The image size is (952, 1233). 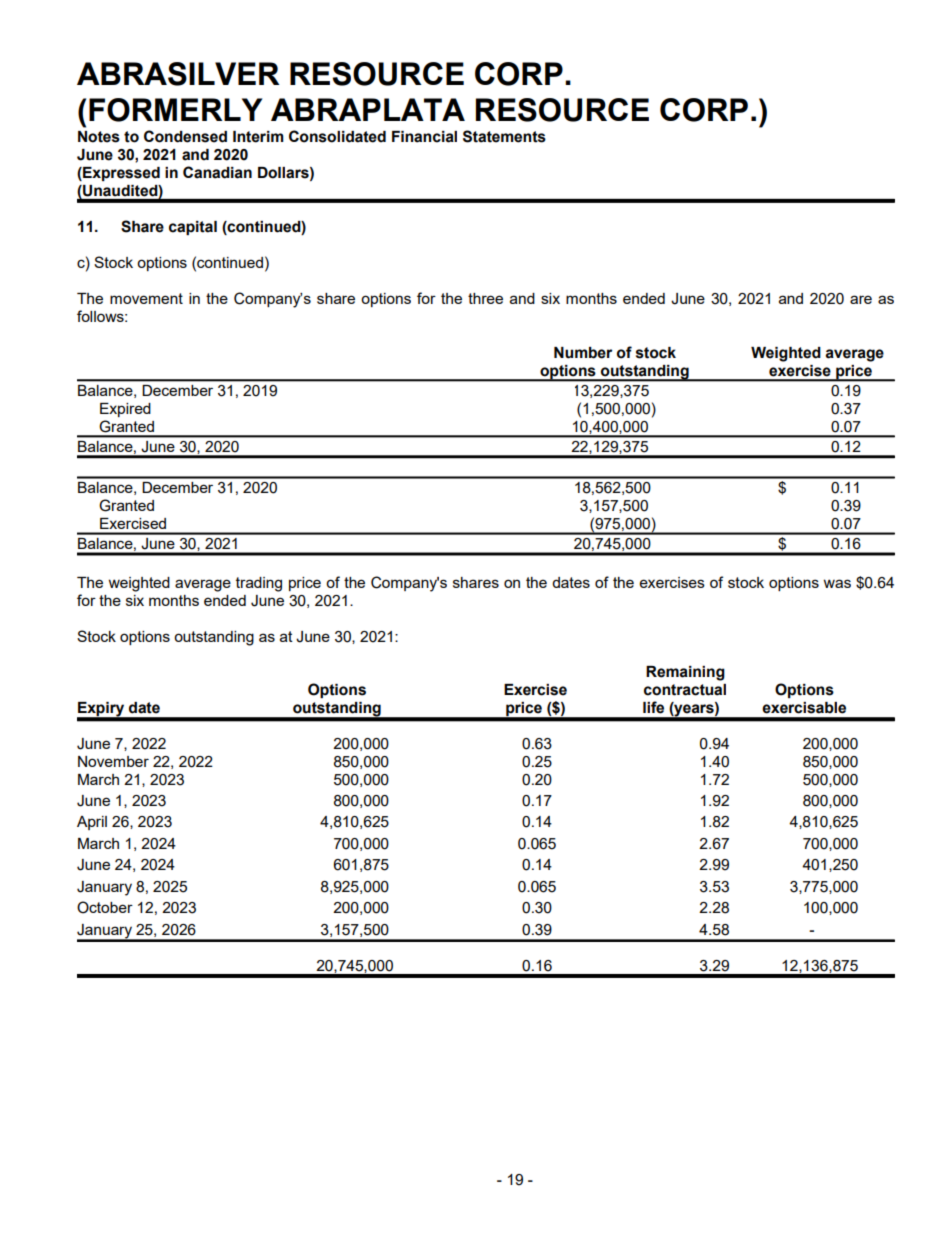 What do you see at coordinates (185, 136) in the image?
I see `Condensed` at bounding box center [185, 136].
